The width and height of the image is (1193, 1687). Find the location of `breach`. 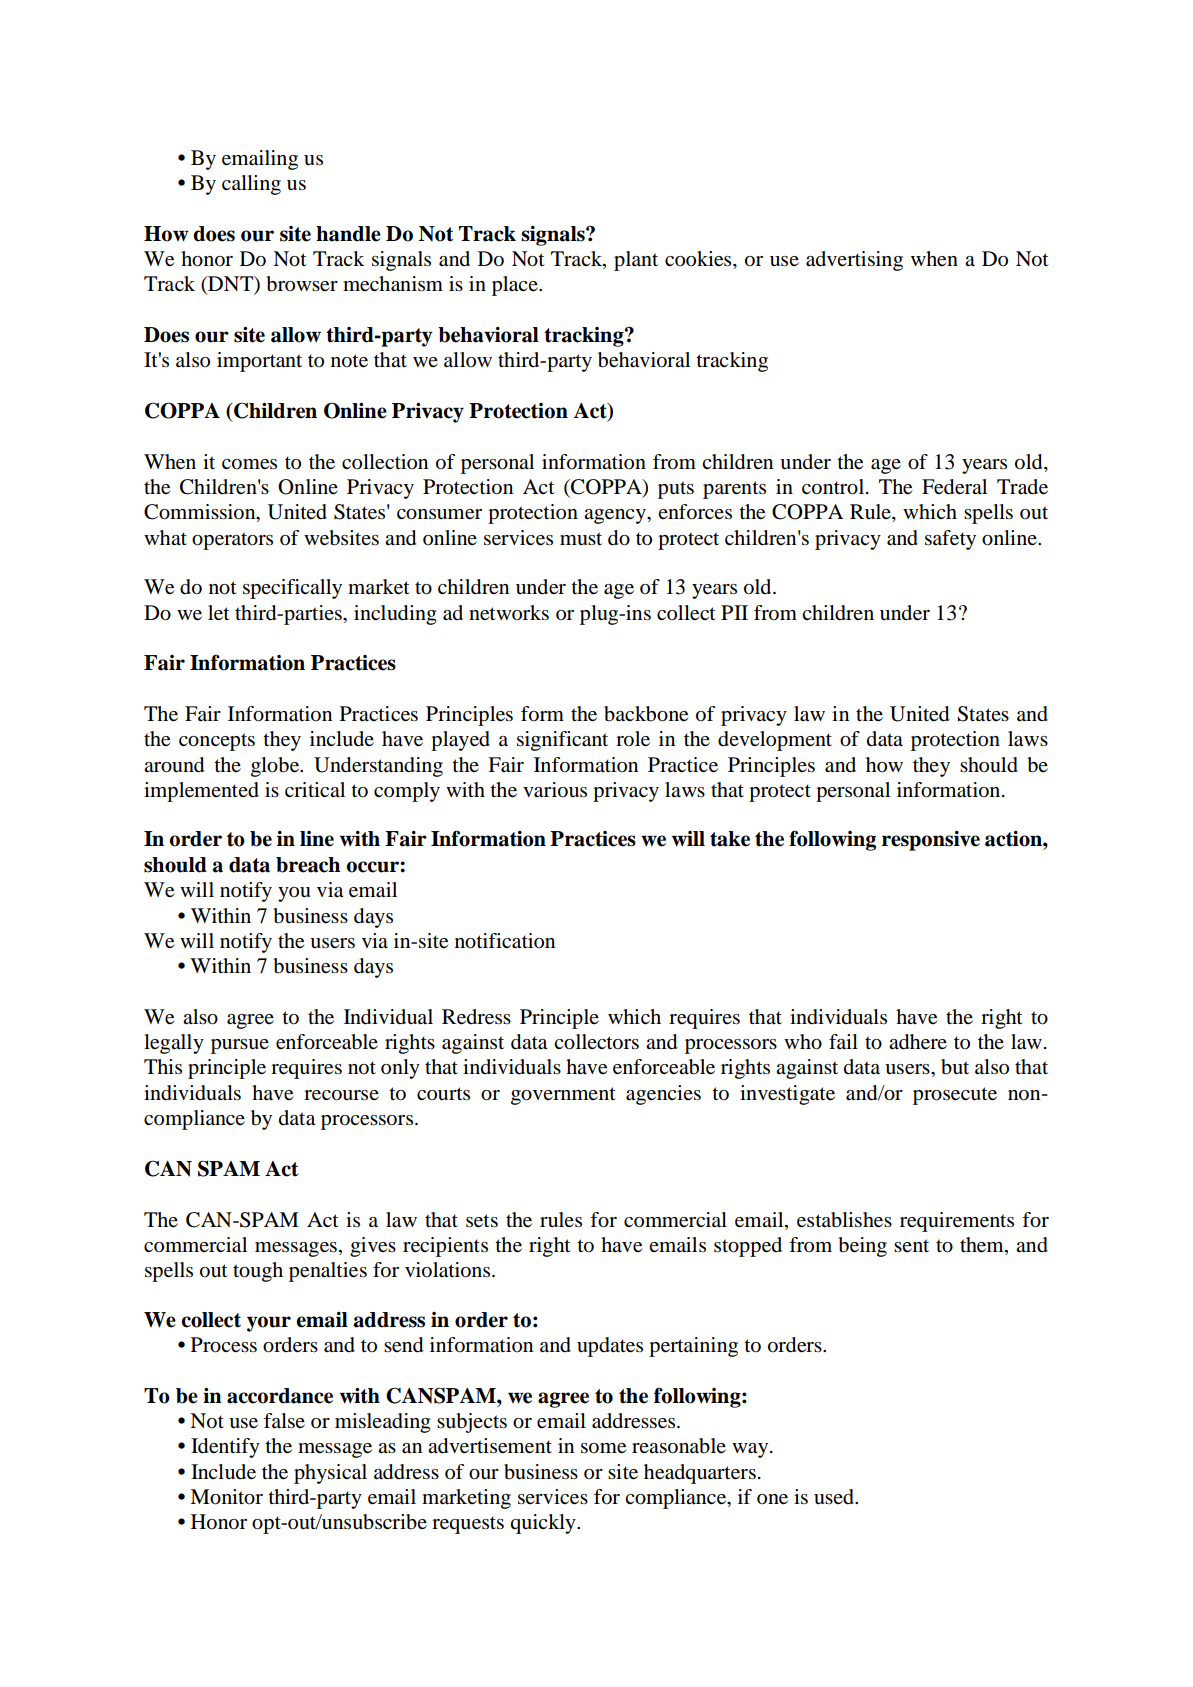

breach is located at coordinates (308, 865).
